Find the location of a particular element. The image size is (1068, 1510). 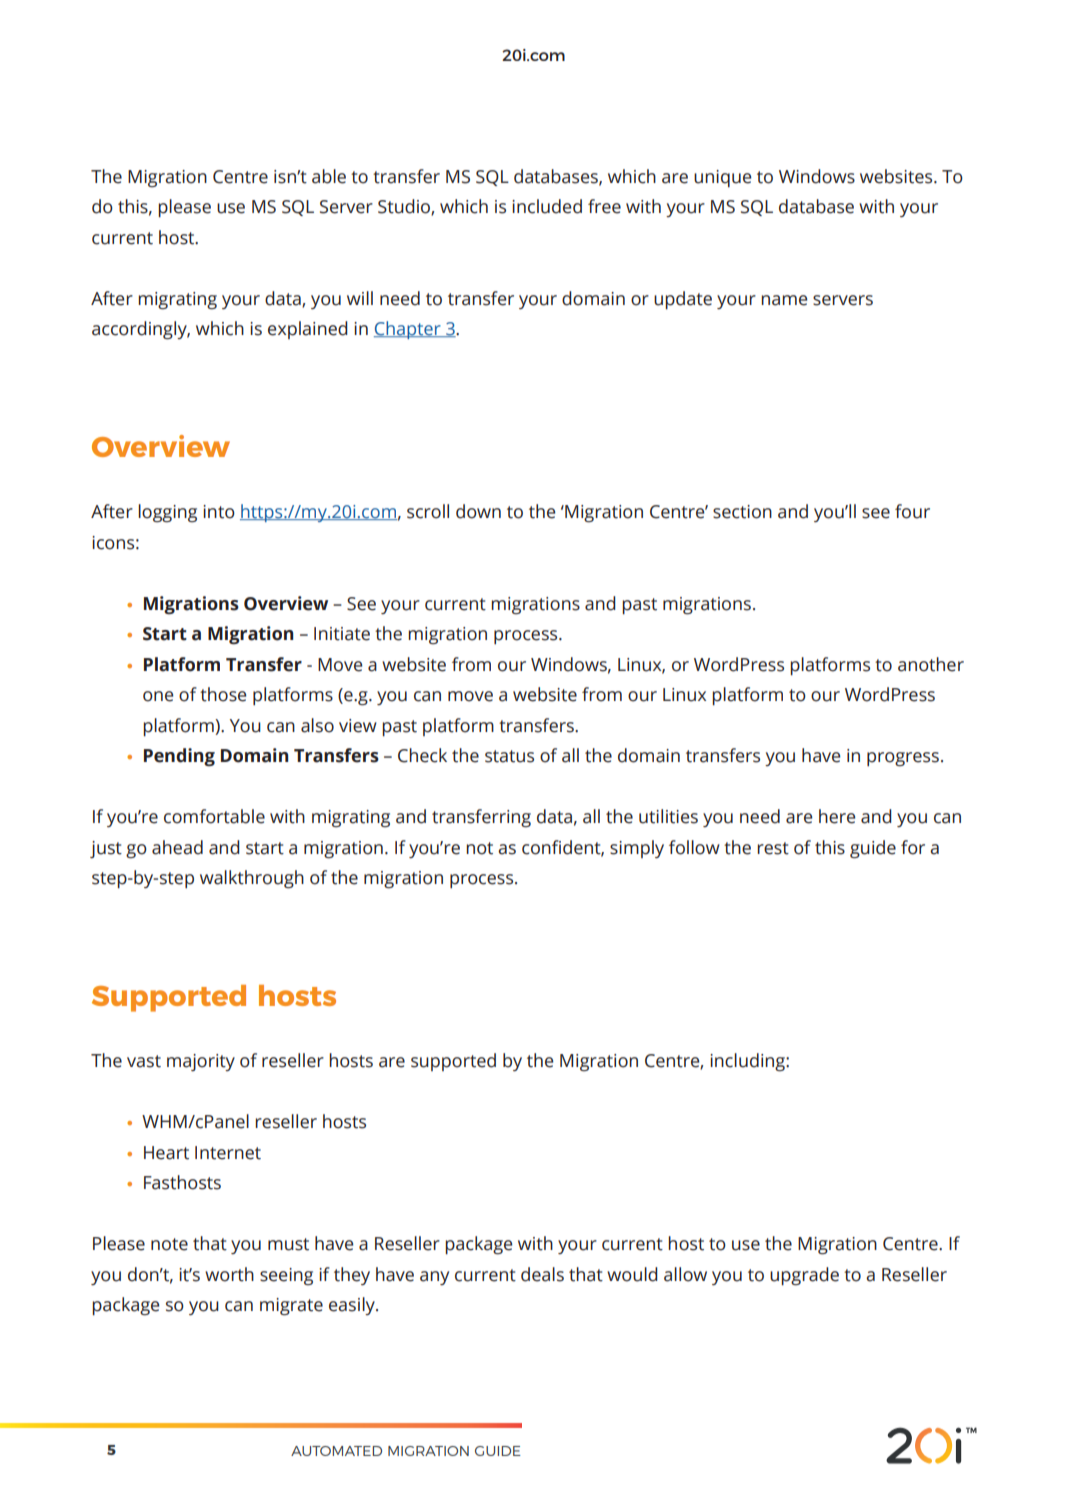

AUTOMATED is located at coordinates (336, 1451).
